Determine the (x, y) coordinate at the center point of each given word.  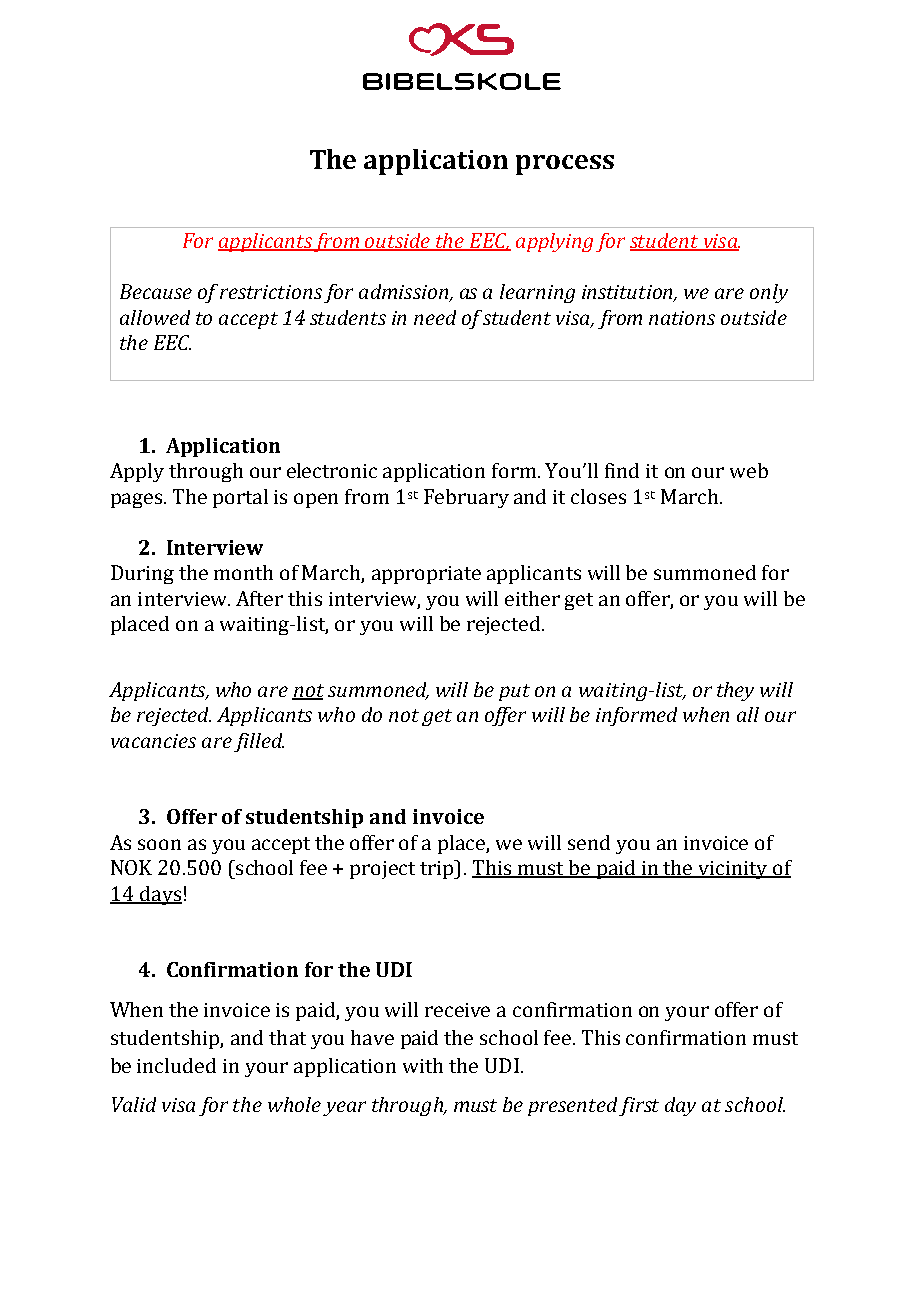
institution (629, 293)
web (749, 470)
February (466, 498)
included (176, 1065)
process (565, 165)
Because (156, 291)
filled (259, 742)
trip (438, 869)
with (423, 1065)
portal (240, 498)
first (639, 1106)
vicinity (733, 870)
